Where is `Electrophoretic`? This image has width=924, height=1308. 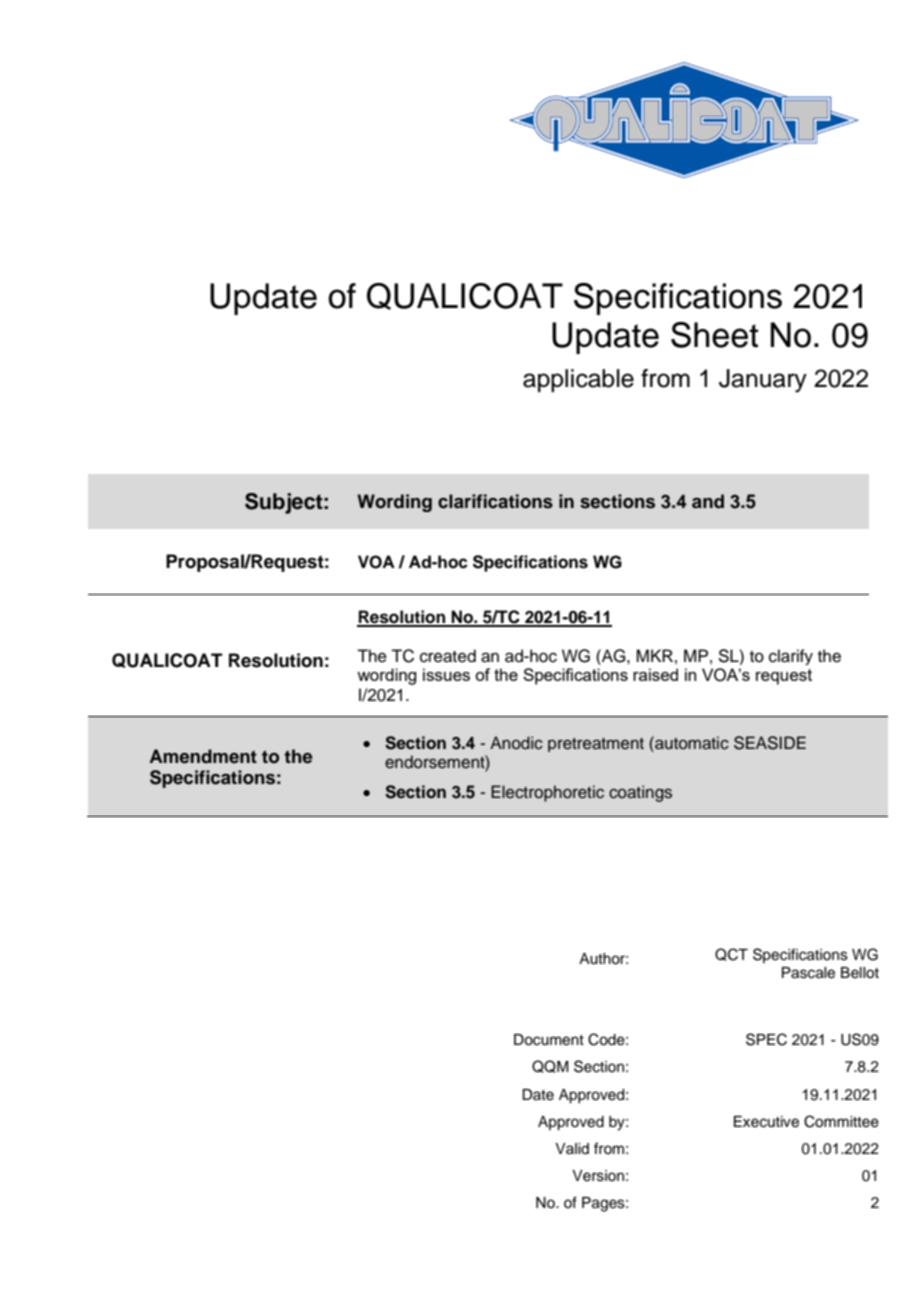 Electrophoretic is located at coordinates (547, 793).
